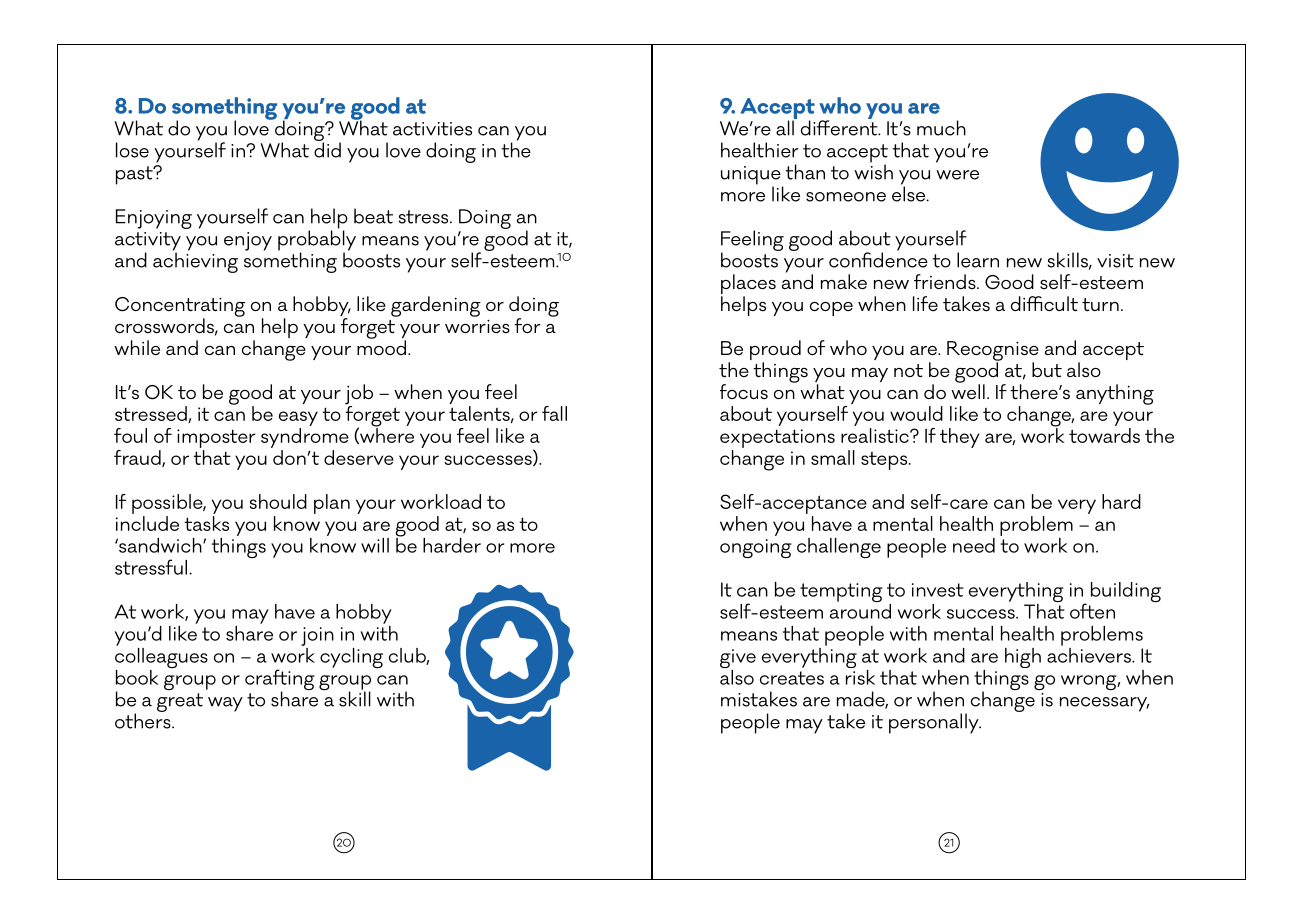 This screenshot has height=924, width=1308. What do you see at coordinates (225, 704) in the screenshot?
I see `way` at bounding box center [225, 704].
